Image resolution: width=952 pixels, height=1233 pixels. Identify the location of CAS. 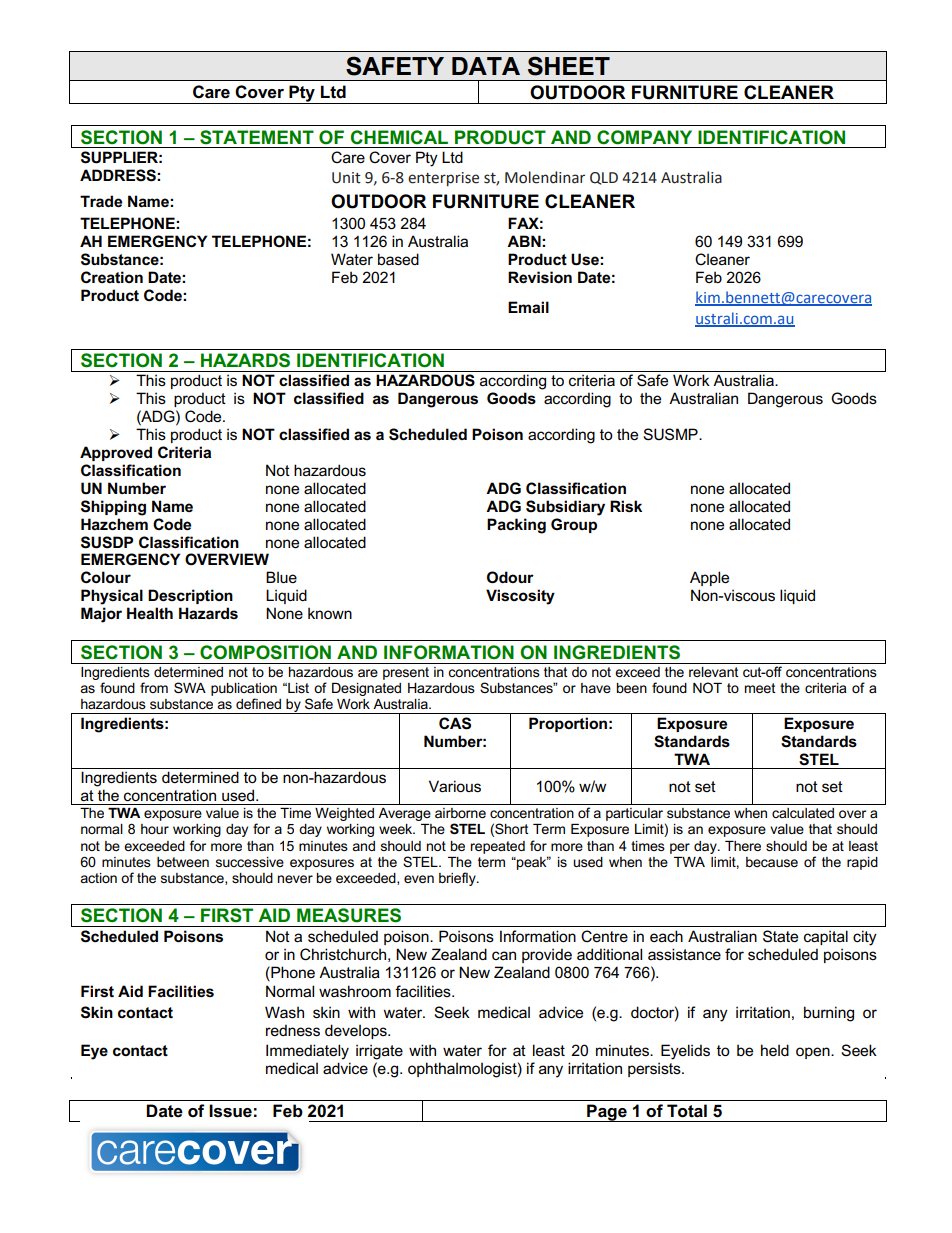
(455, 723).
